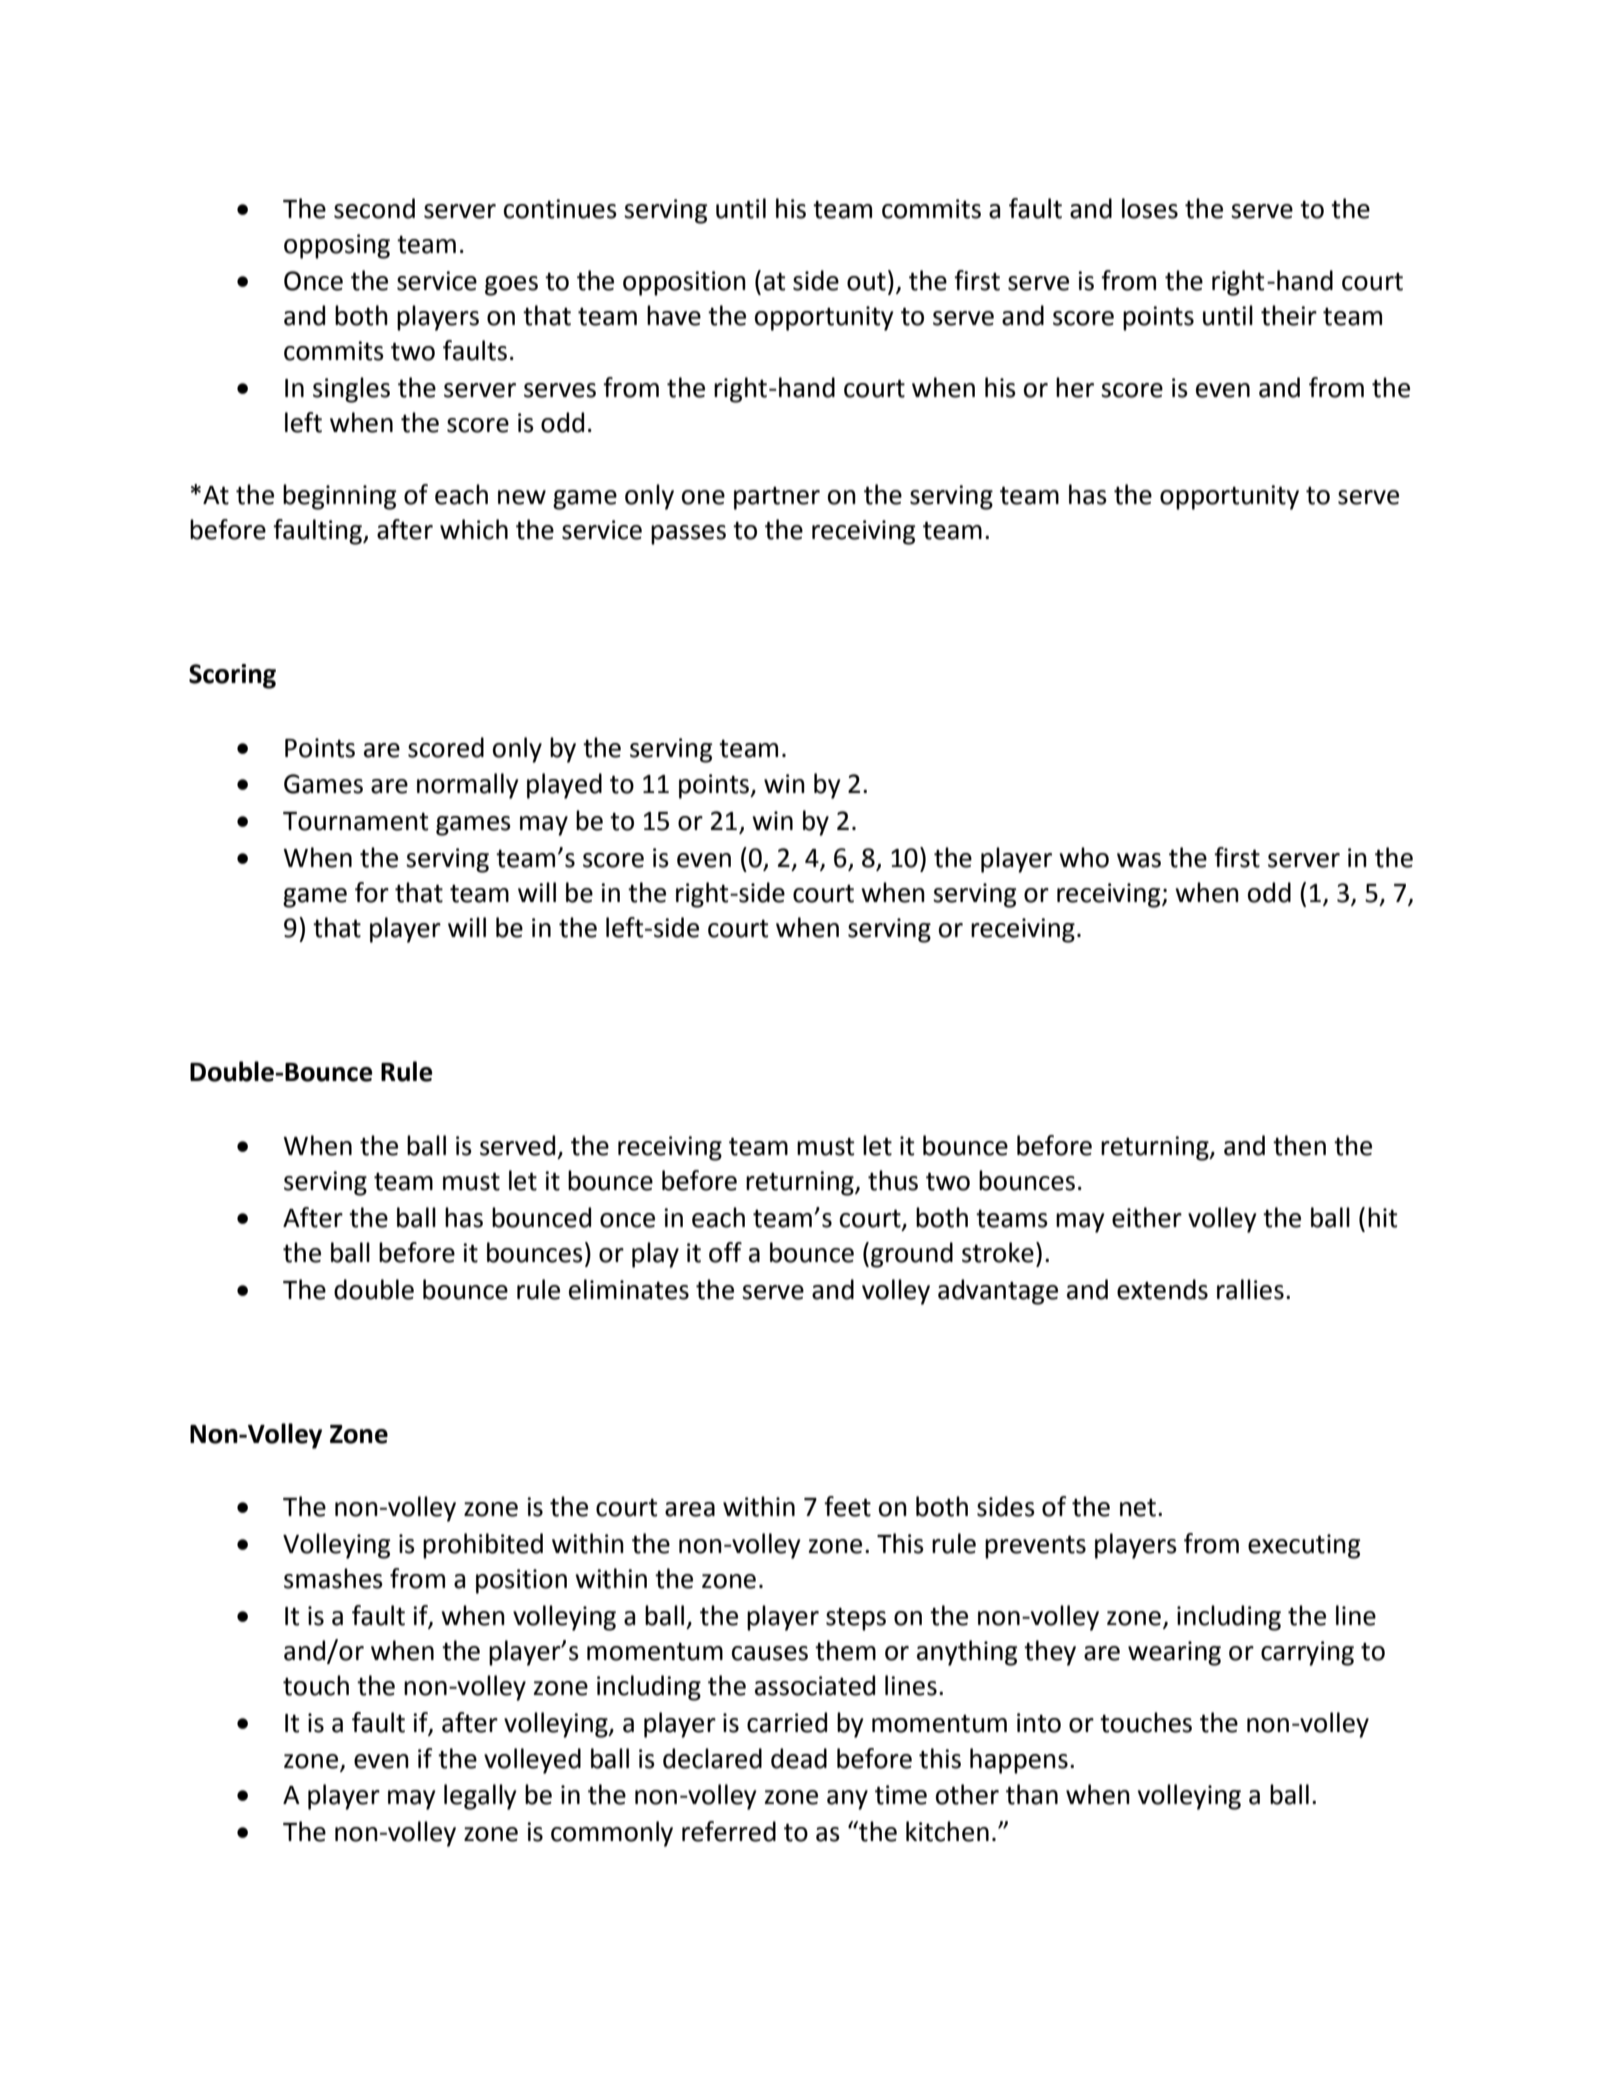 This image has width=1605, height=2078. Describe the element at coordinates (1289, 315) in the image. I see `their` at that location.
